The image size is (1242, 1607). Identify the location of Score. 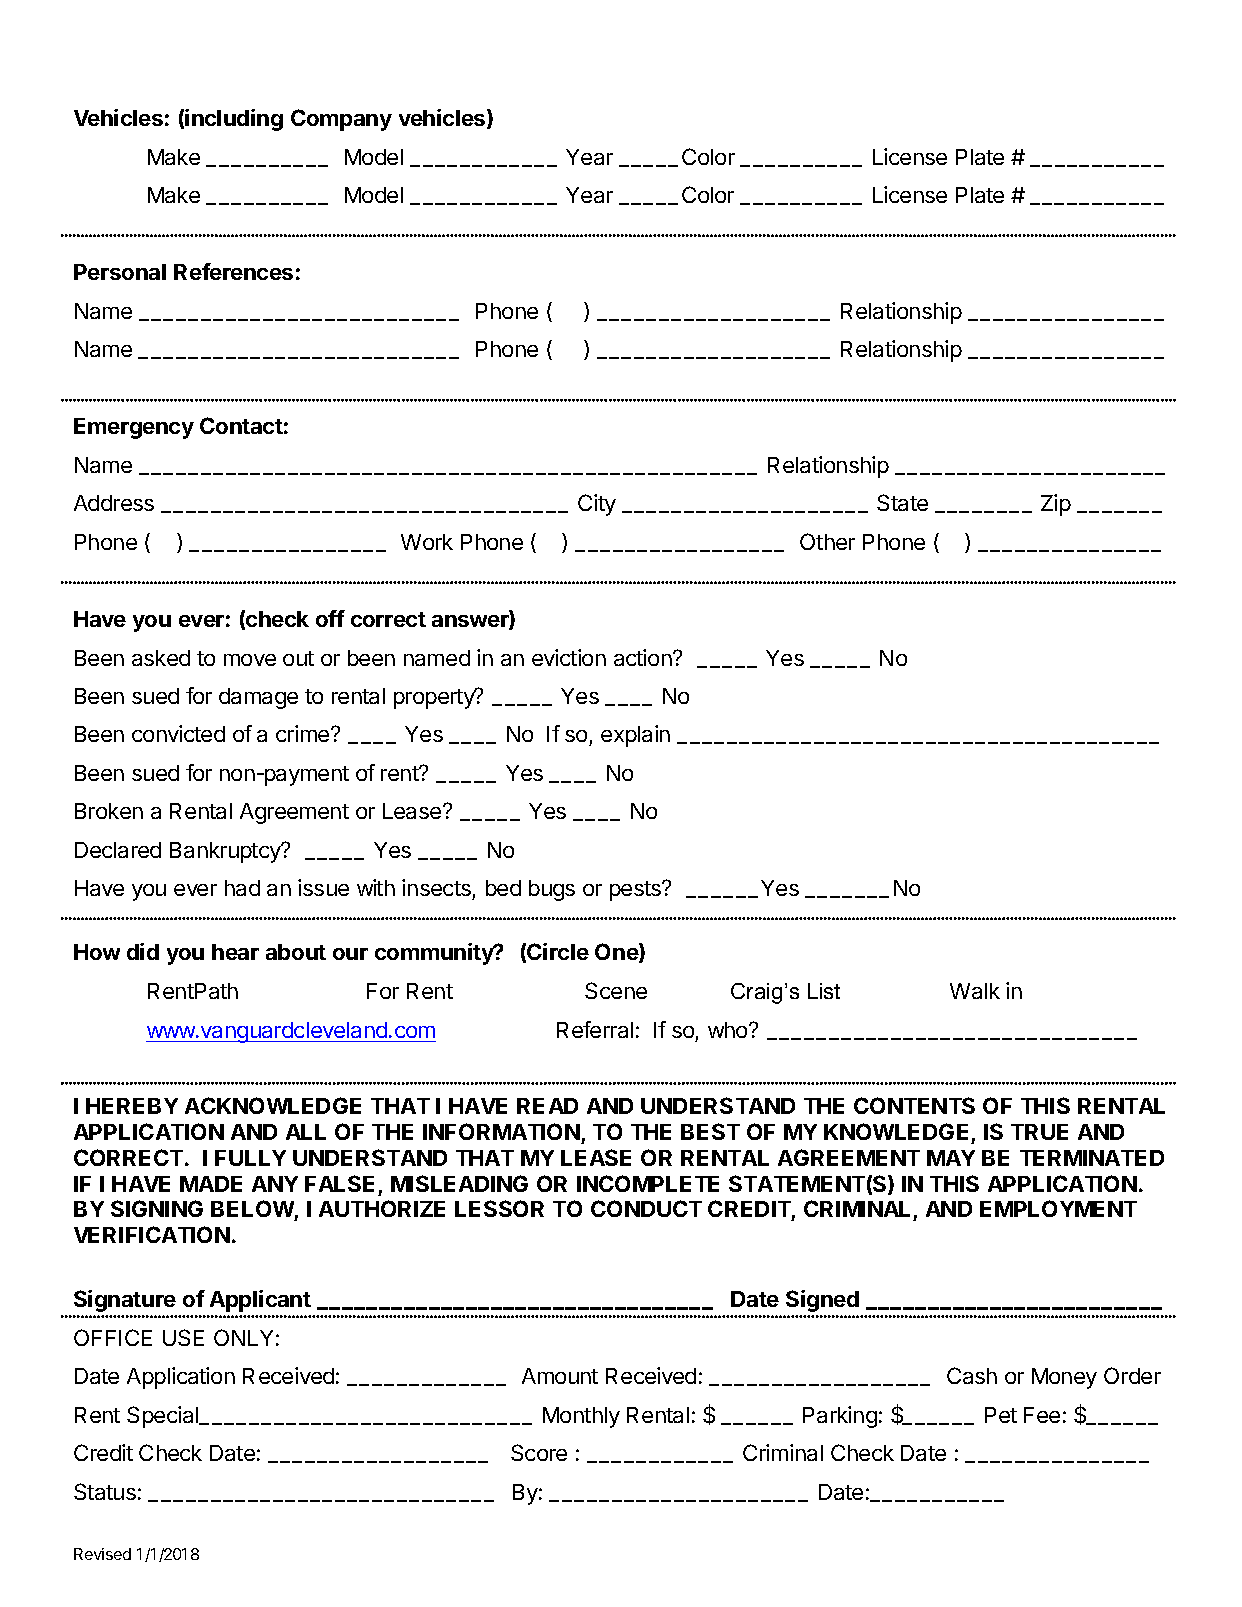
(539, 1452).
